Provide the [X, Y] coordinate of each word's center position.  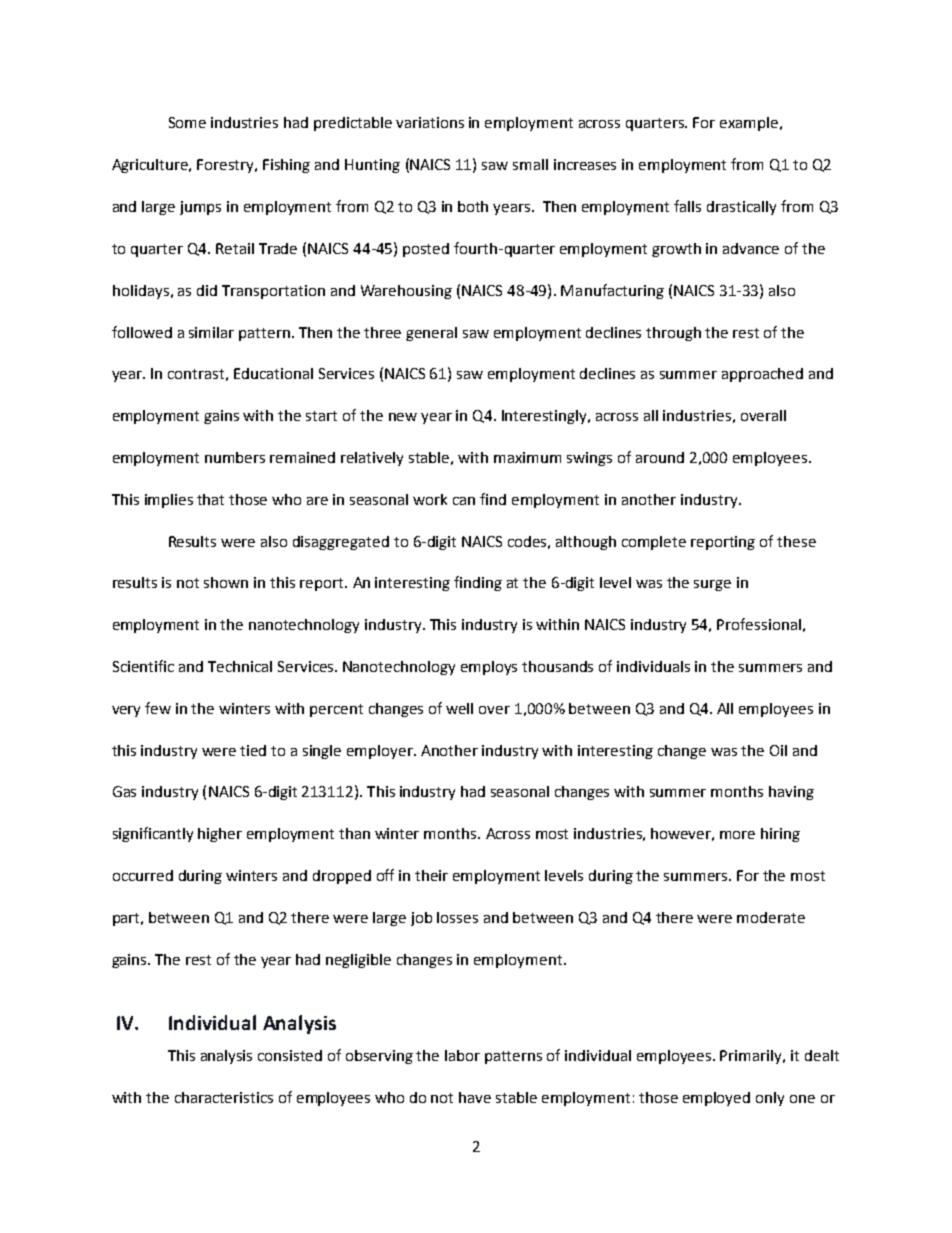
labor [462, 1055]
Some [187, 122]
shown [226, 582]
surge [712, 585]
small [530, 164]
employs [489, 668]
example [749, 124]
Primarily [752, 1057]
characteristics [224, 1097]
